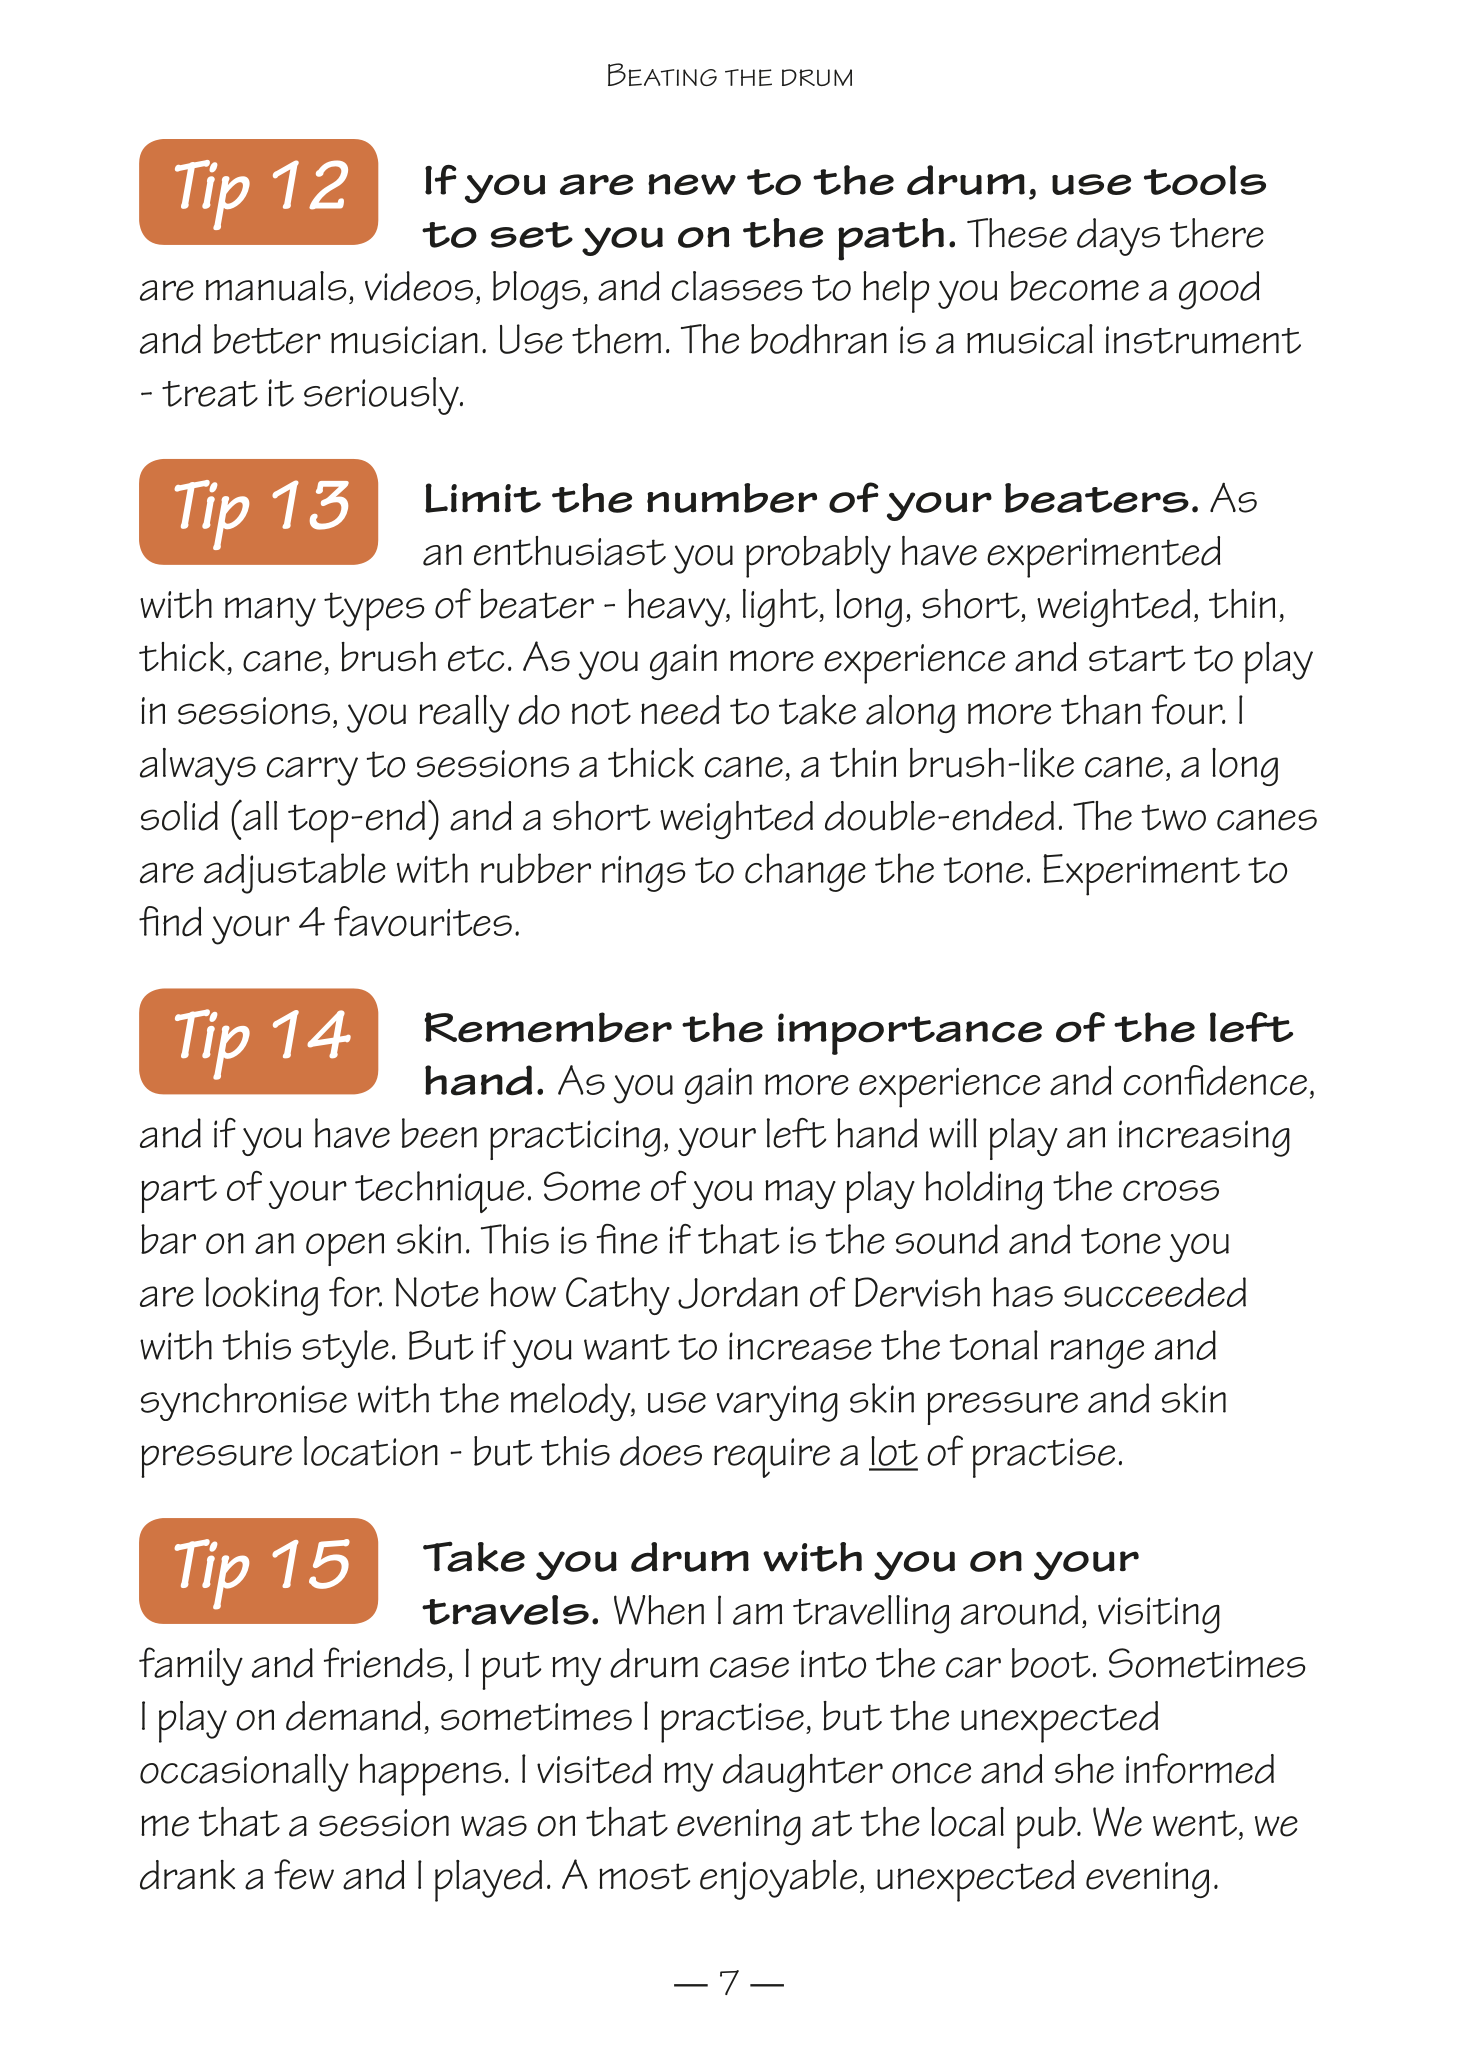 This image has height=2064, width=1460. Describe the element at coordinates (738, 1293) in the image. I see `Jordan` at that location.
